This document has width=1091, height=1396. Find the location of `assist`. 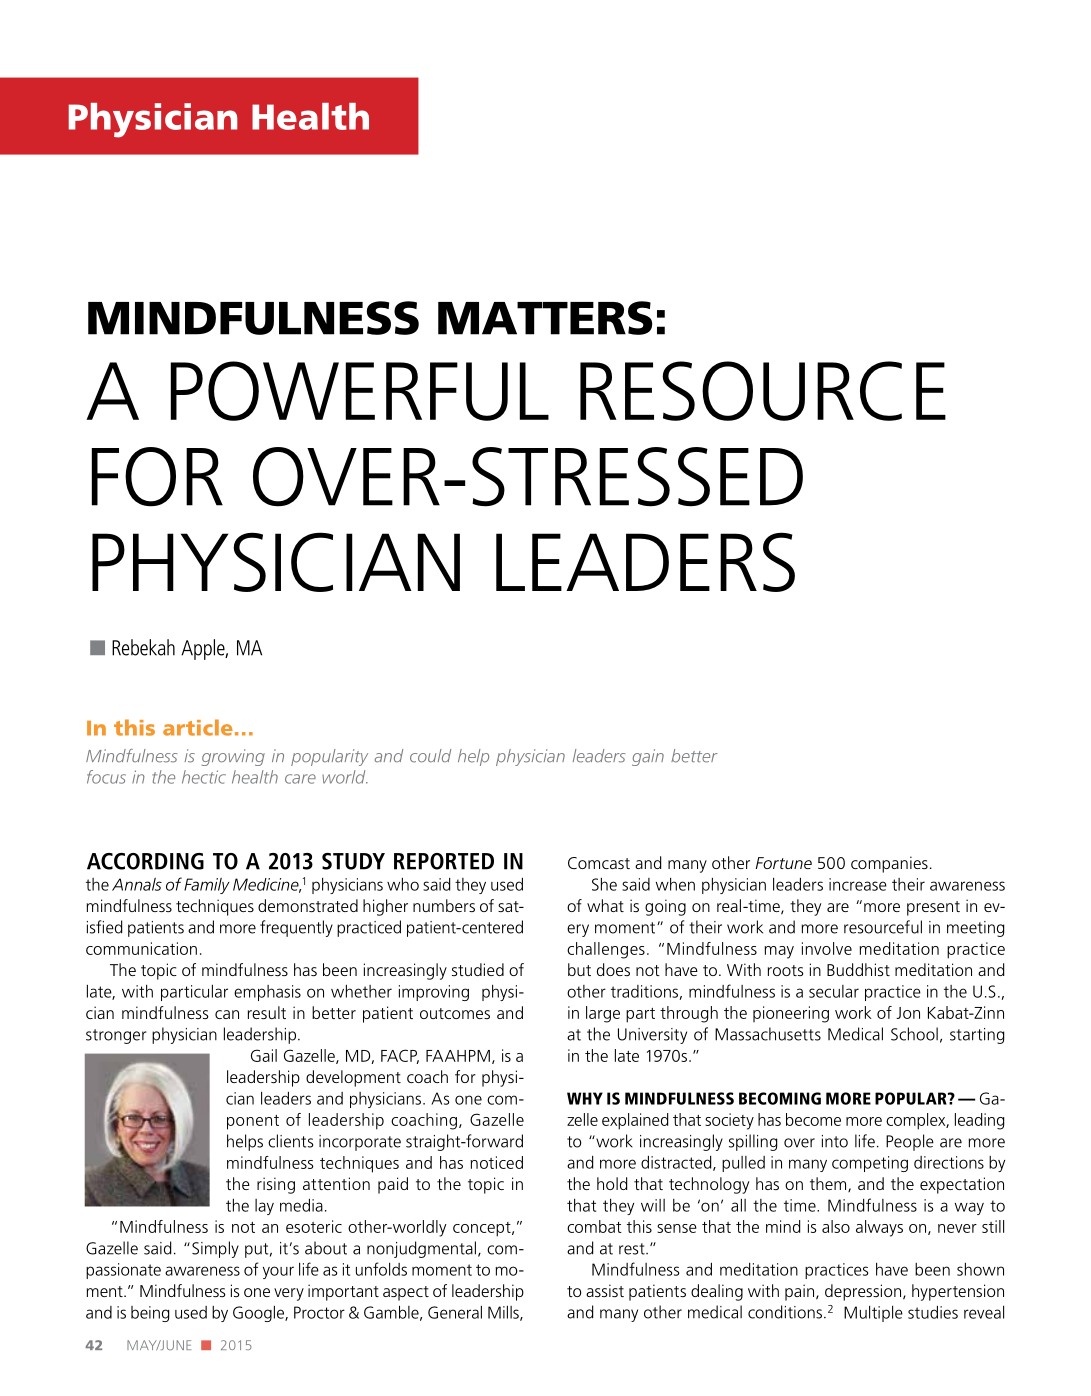

assist is located at coordinates (605, 1290).
